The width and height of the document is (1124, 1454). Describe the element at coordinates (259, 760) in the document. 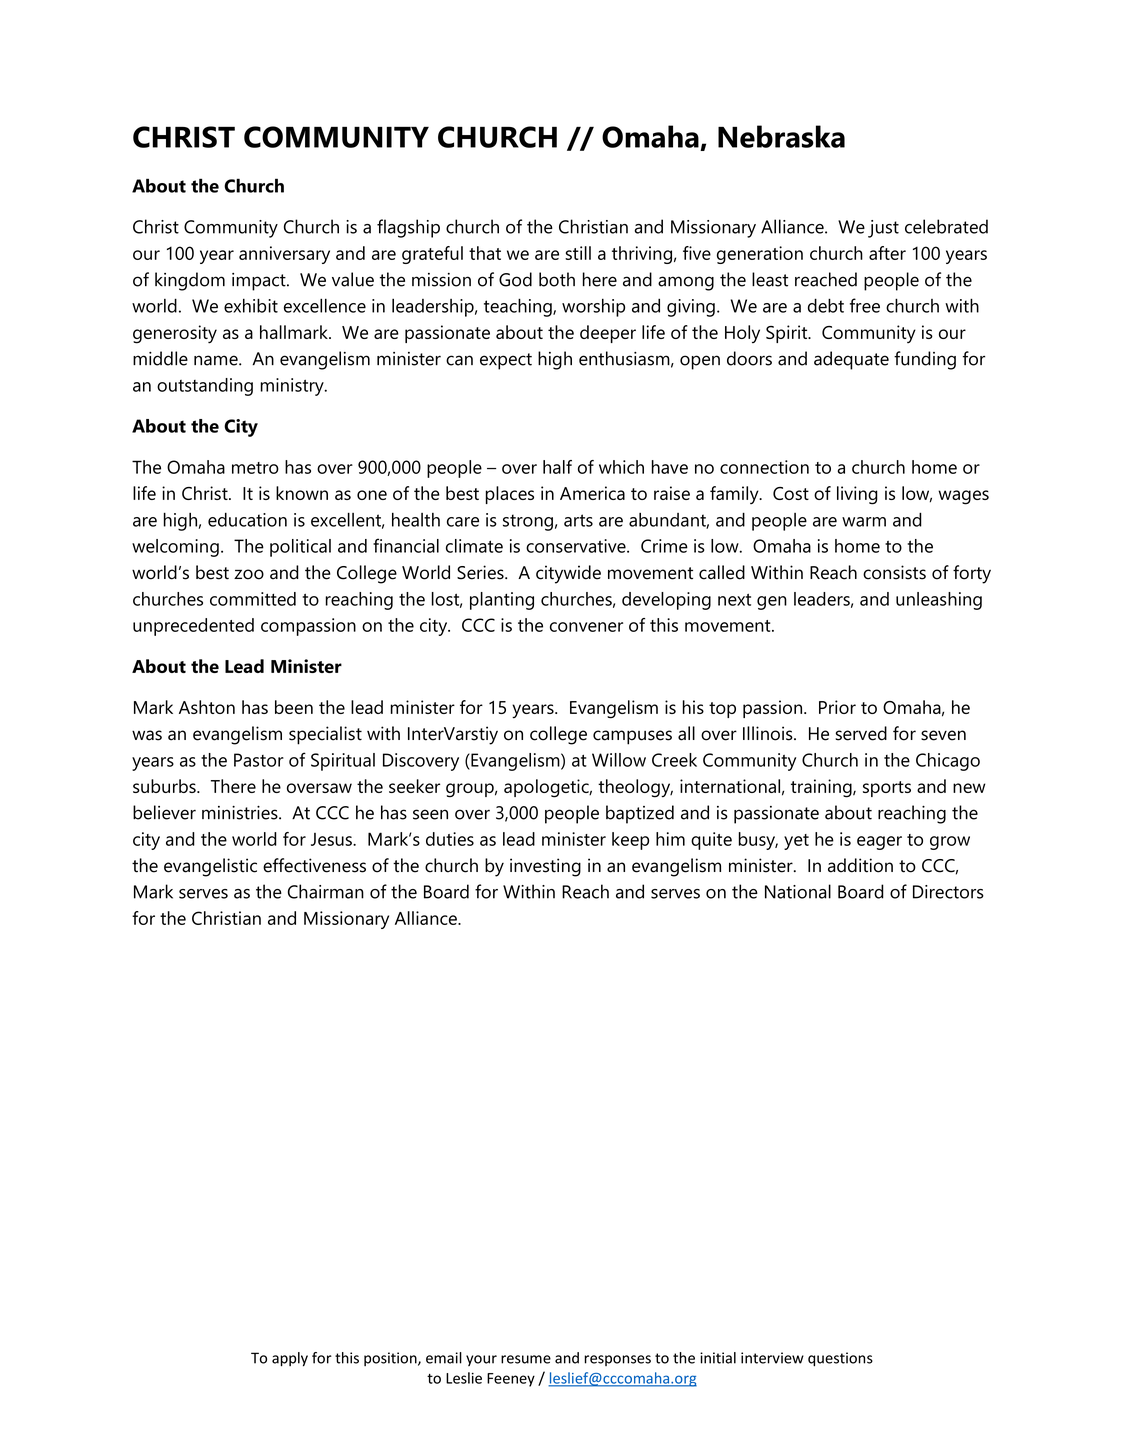

I see `Pastor` at that location.
